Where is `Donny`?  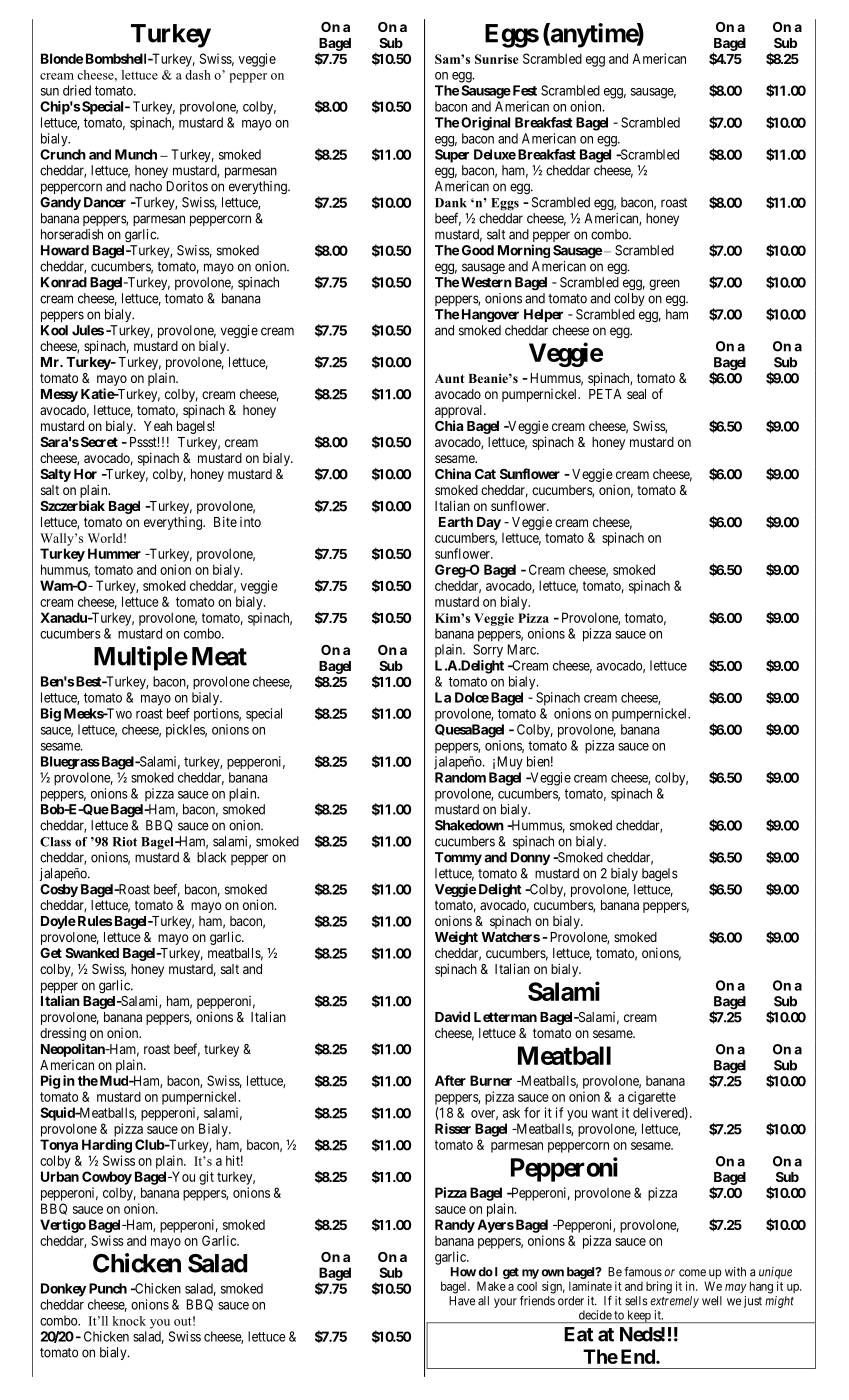 Donny is located at coordinates (530, 858).
